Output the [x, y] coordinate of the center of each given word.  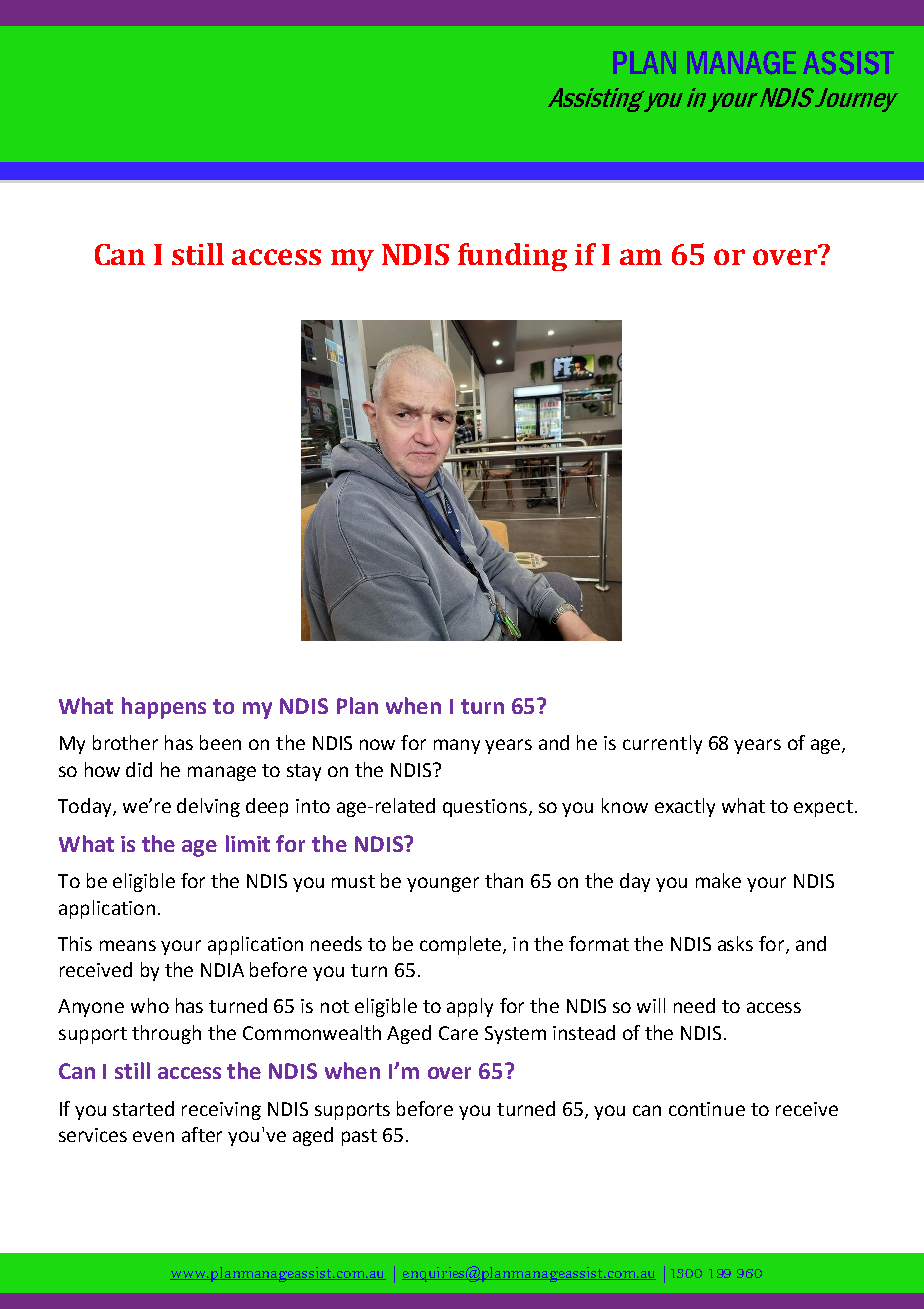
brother [125, 742]
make [718, 880]
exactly [685, 807]
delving [208, 807]
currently [662, 744]
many [457, 746]
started [143, 1108]
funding [512, 257]
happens [164, 708]
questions [485, 808]
